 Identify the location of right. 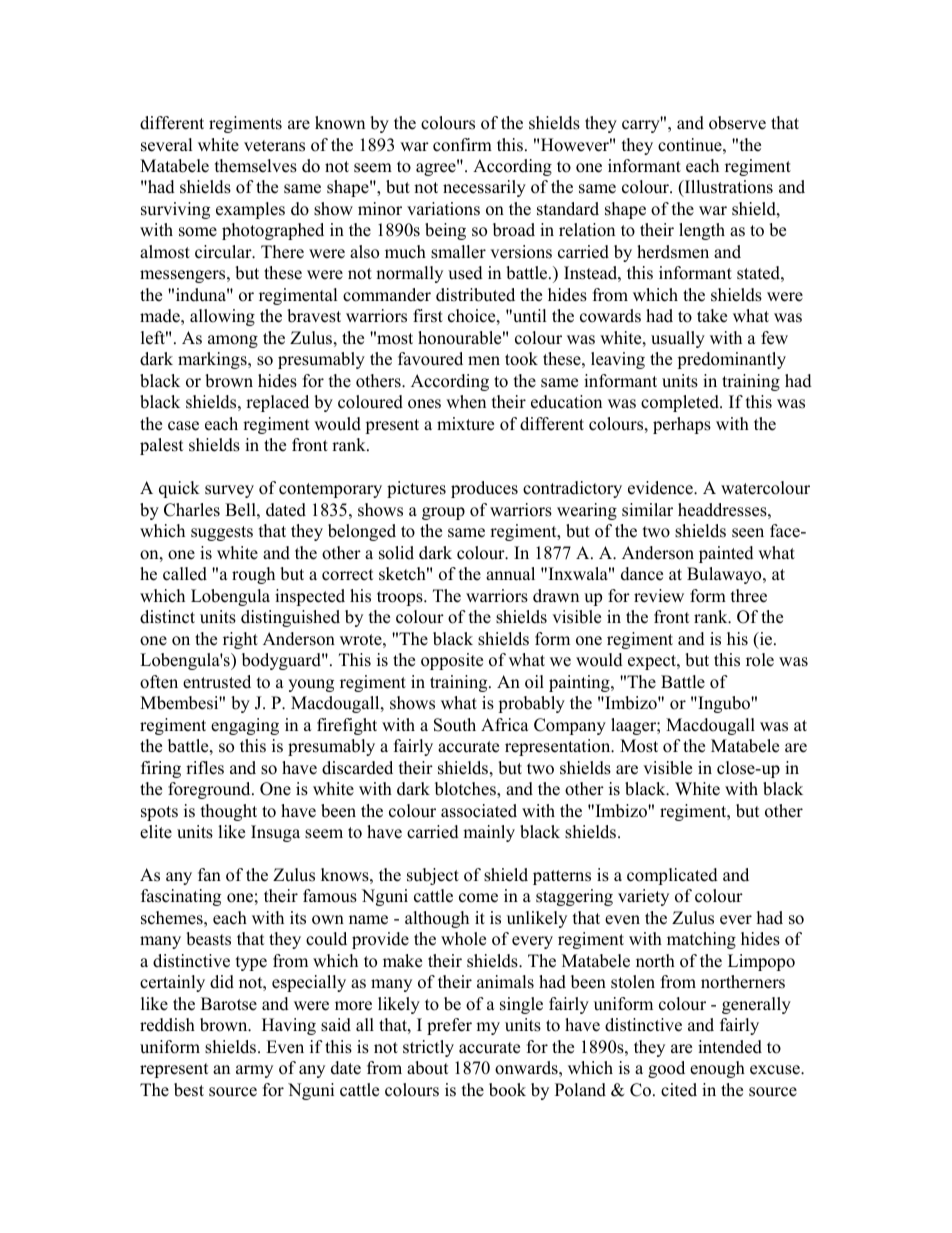
(240, 640).
